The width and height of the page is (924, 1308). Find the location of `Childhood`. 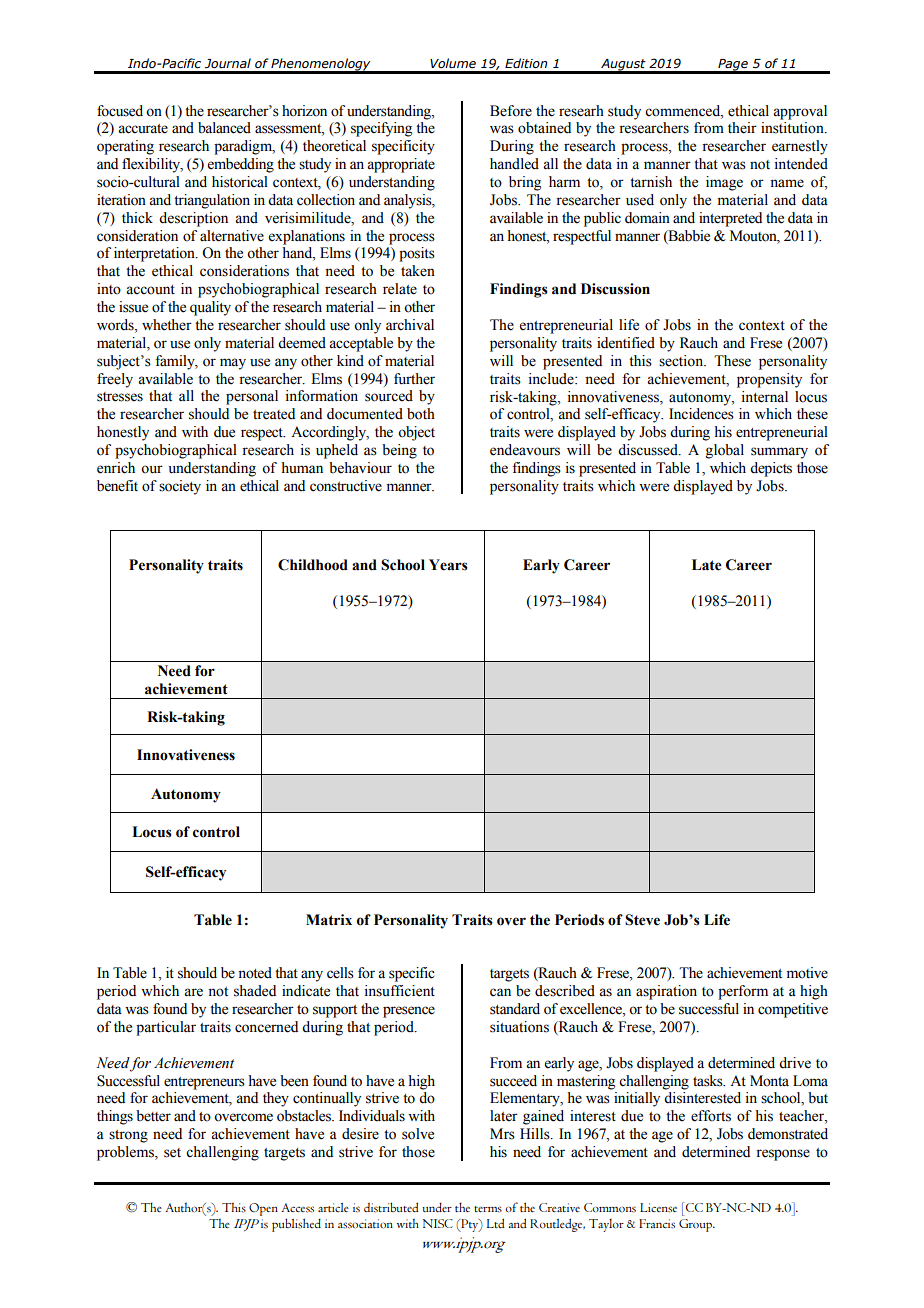

Childhood is located at coordinates (313, 565).
